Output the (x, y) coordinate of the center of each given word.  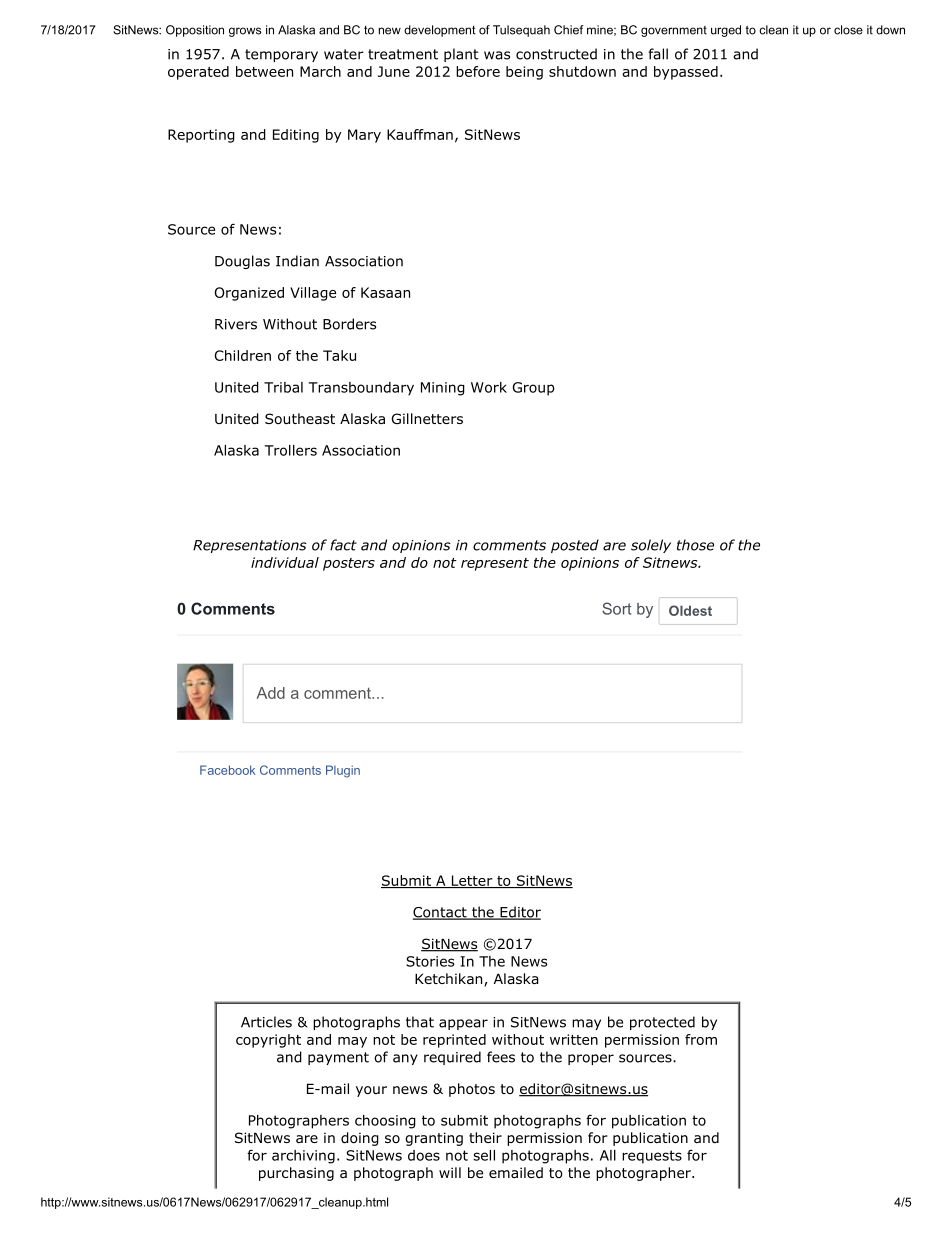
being (524, 73)
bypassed (686, 73)
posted (575, 546)
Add (270, 693)
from (701, 1039)
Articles (266, 1022)
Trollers (291, 450)
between (264, 71)
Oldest (690, 610)
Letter (472, 881)
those (695, 545)
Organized (249, 294)
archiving (303, 1157)
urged (726, 31)
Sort (616, 608)
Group (533, 389)
